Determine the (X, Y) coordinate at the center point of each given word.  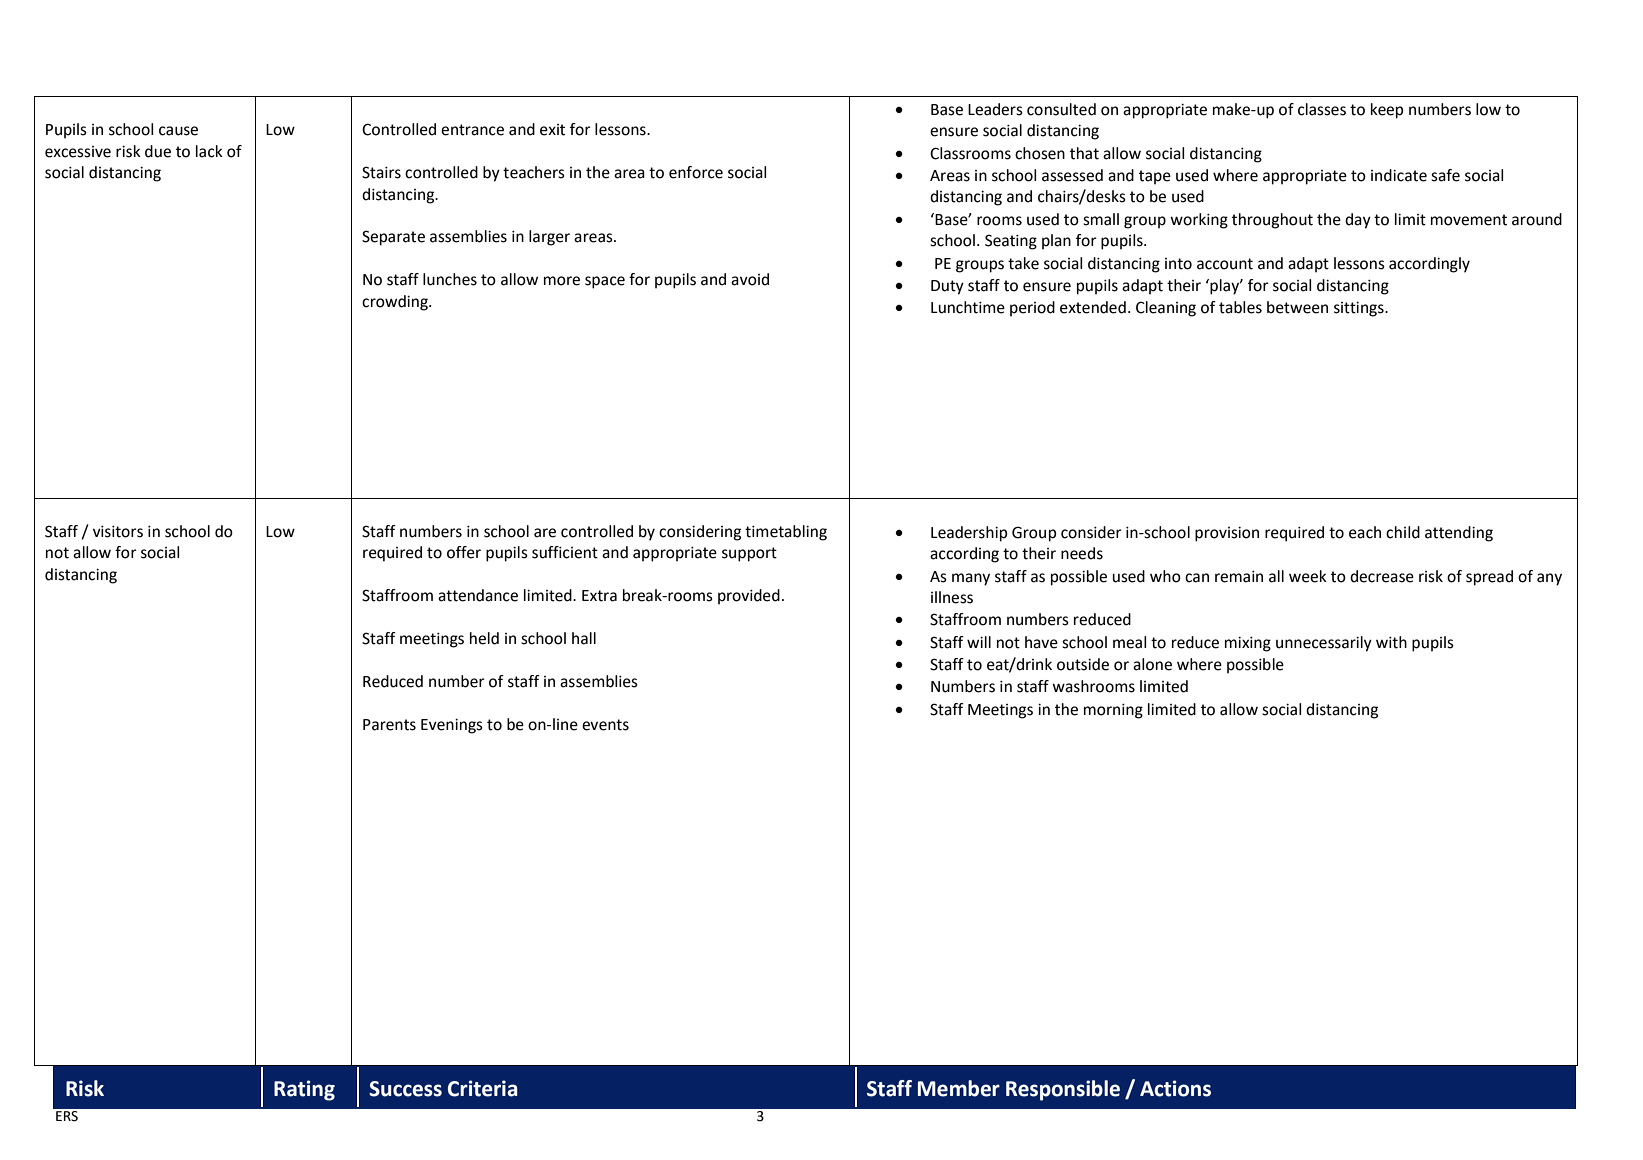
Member (959, 1088)
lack (209, 151)
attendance (478, 595)
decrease (1382, 576)
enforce (696, 172)
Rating (304, 1090)
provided (749, 597)
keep (1387, 111)
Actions (1175, 1088)
